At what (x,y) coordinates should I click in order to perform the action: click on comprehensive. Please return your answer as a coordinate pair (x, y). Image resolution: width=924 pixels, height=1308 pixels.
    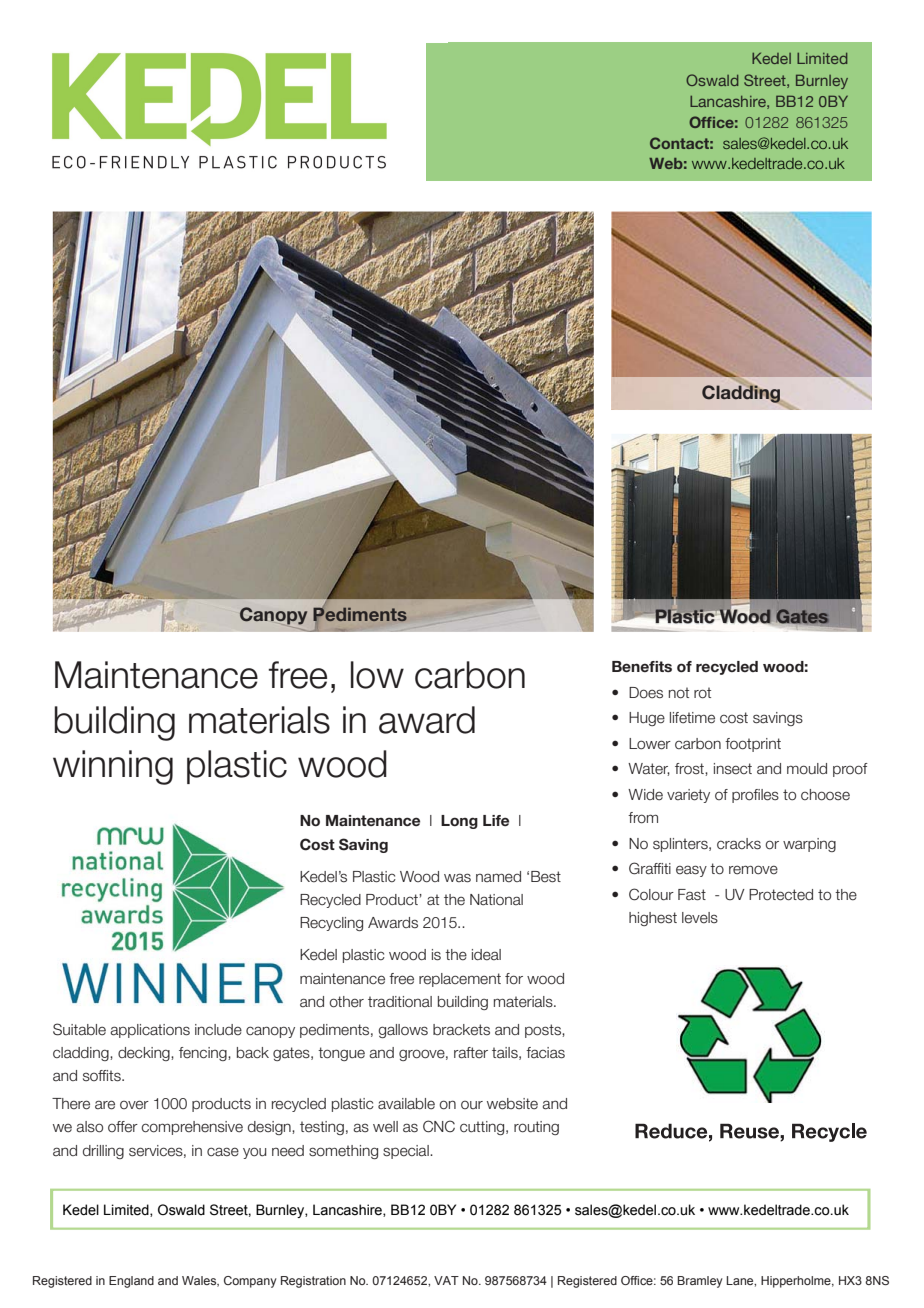
    Looking at the image, I should click on (192, 1128).
